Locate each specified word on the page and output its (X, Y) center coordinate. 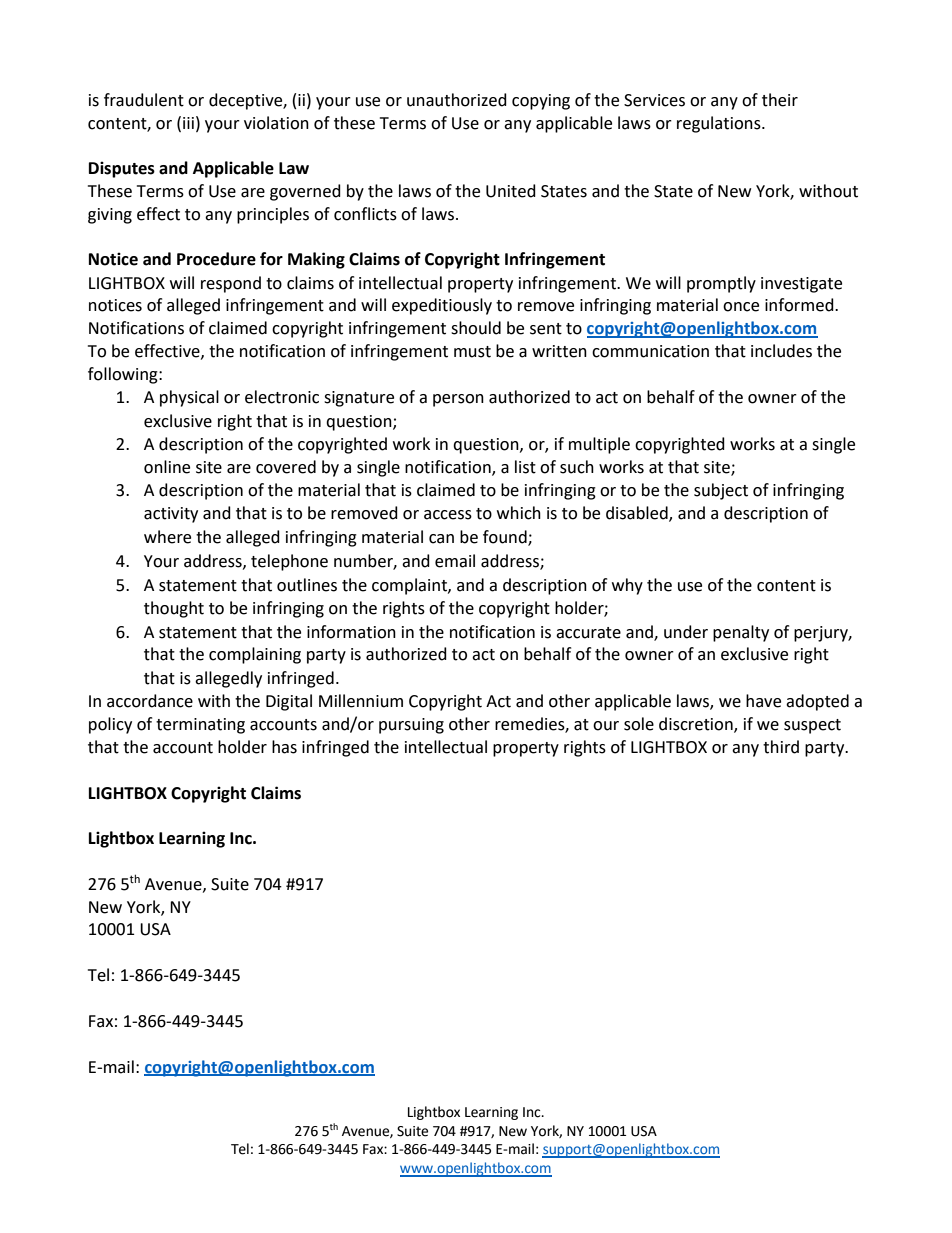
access (448, 515)
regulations (720, 124)
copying (541, 102)
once (741, 307)
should (476, 328)
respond (231, 284)
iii (188, 123)
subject (721, 491)
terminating (200, 726)
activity (171, 515)
